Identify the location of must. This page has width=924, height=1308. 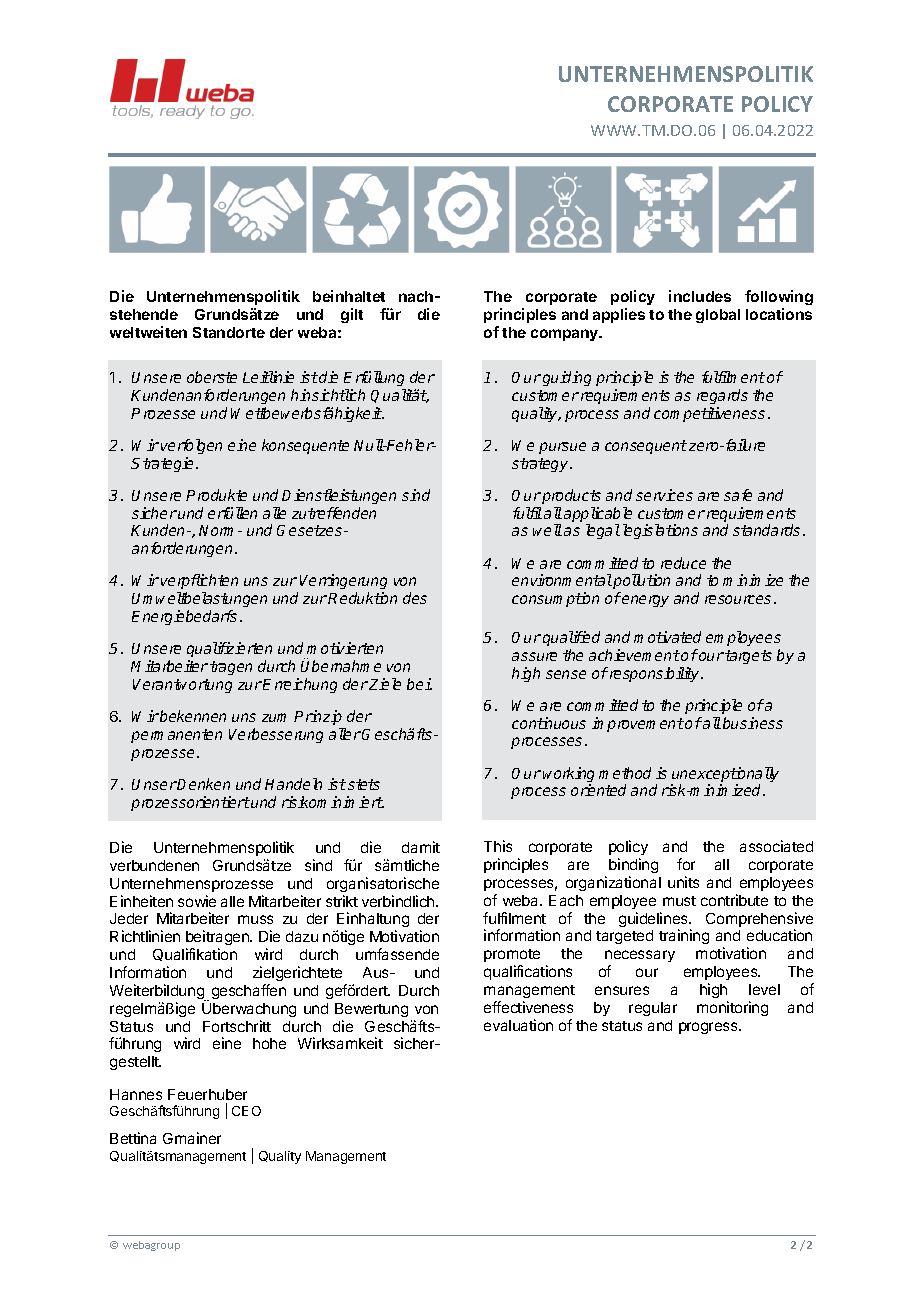
(679, 901).
